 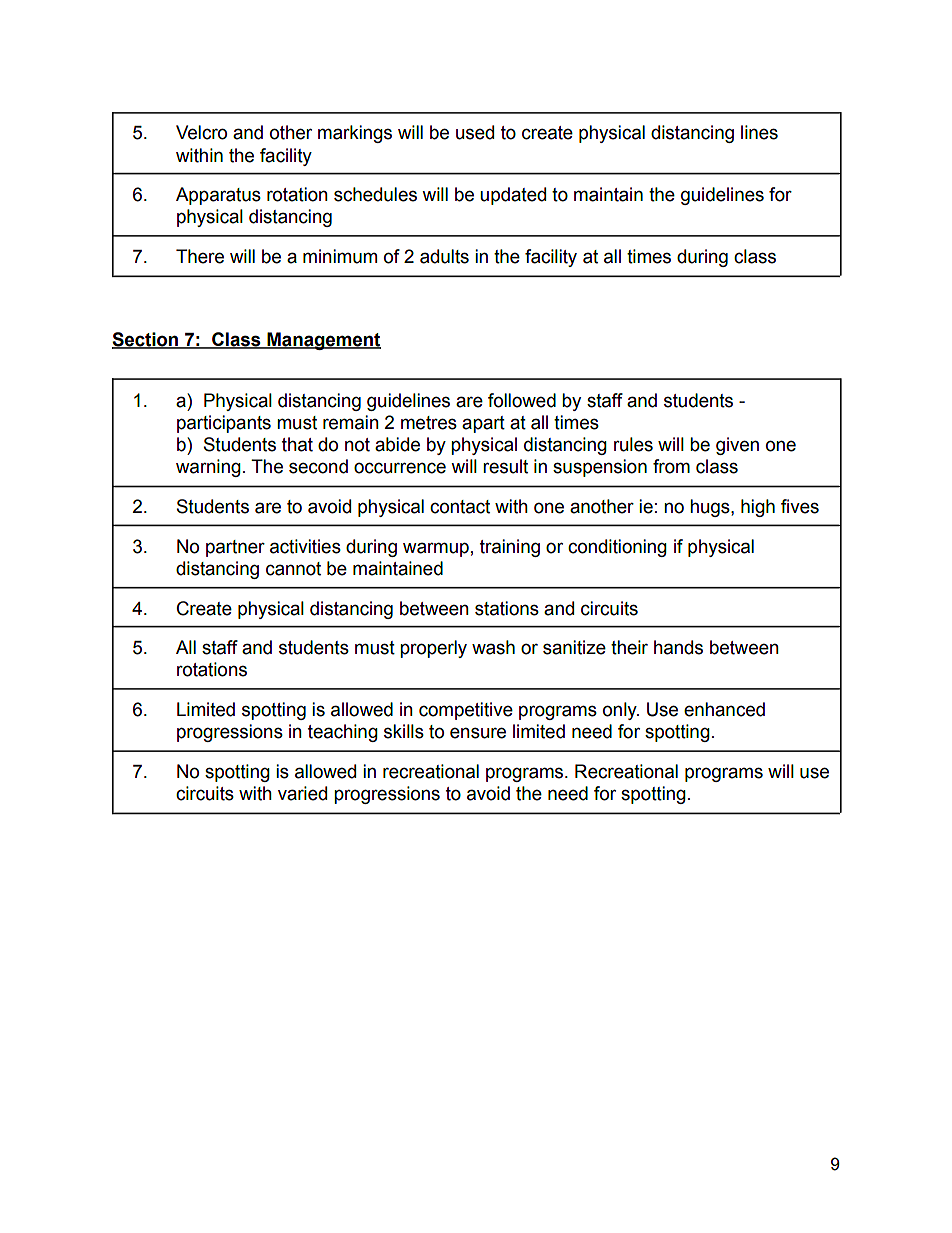 What do you see at coordinates (201, 132) in the screenshot?
I see `Velcro` at bounding box center [201, 132].
